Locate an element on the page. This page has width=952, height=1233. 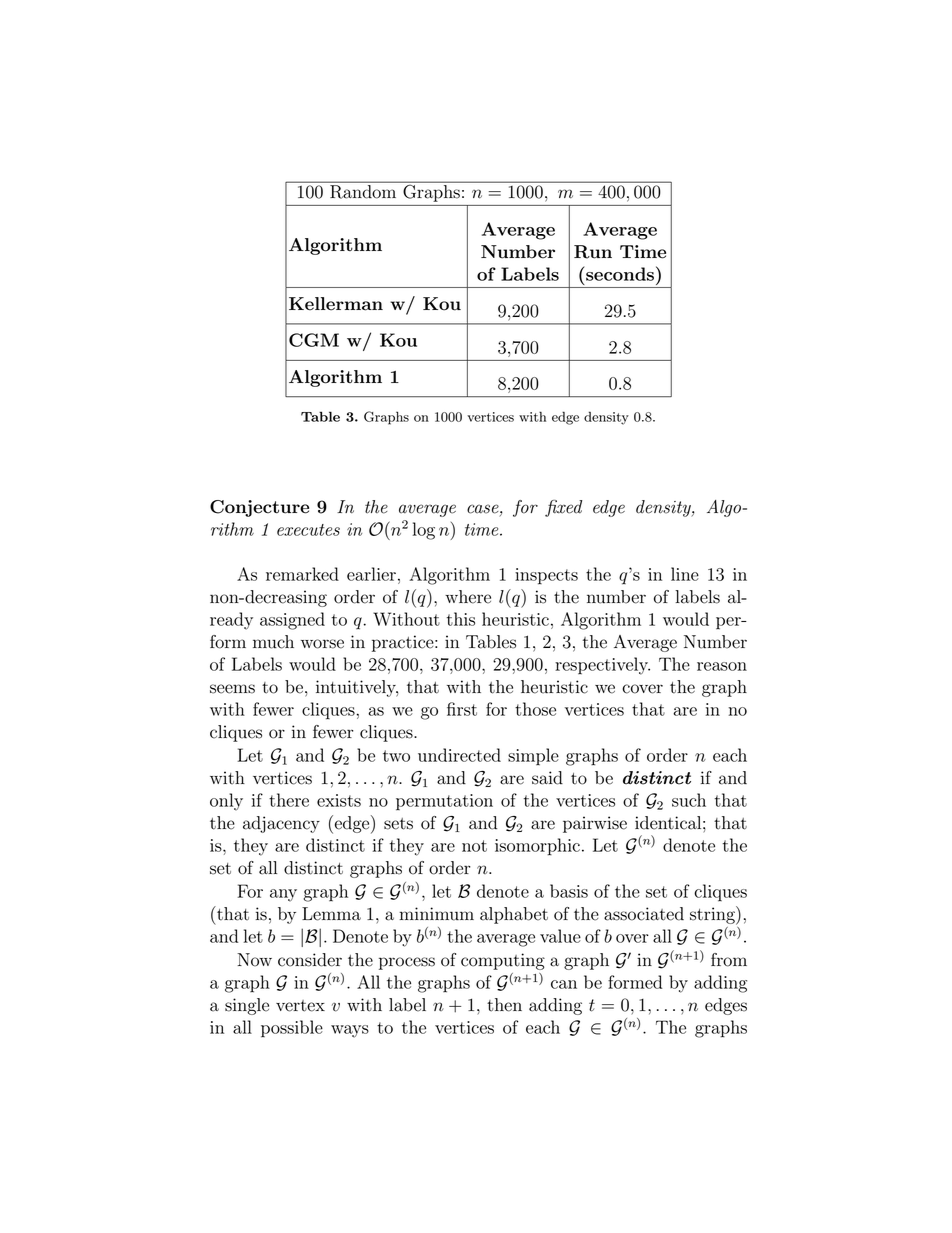
permutation is located at coordinates (444, 802).
